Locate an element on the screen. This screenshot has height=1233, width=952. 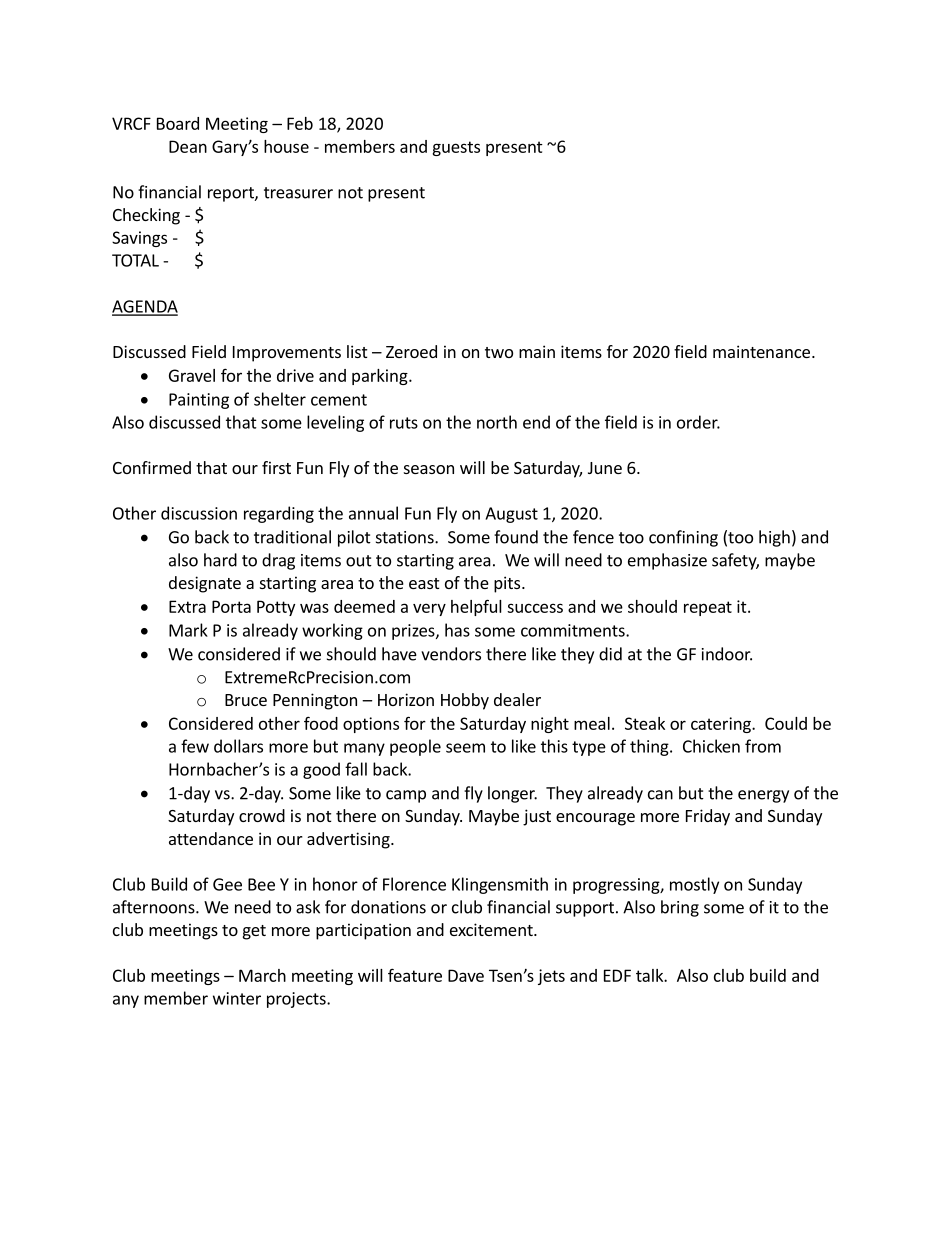
Painting is located at coordinates (199, 401).
